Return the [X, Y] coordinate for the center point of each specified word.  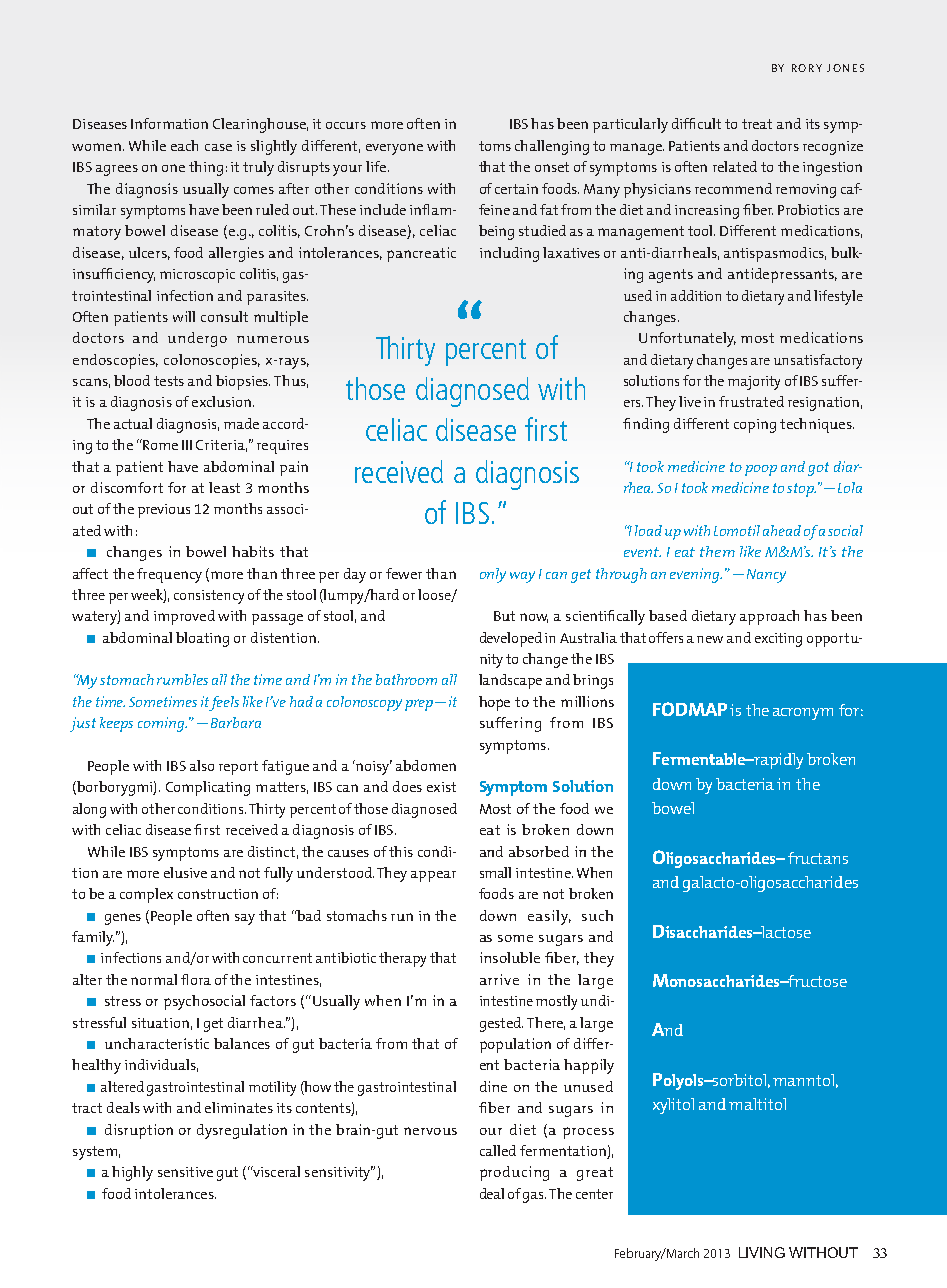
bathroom [406, 679]
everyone [394, 149]
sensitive [185, 1172]
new [710, 639]
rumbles [182, 679]
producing [514, 1173]
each [184, 145]
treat [757, 124]
